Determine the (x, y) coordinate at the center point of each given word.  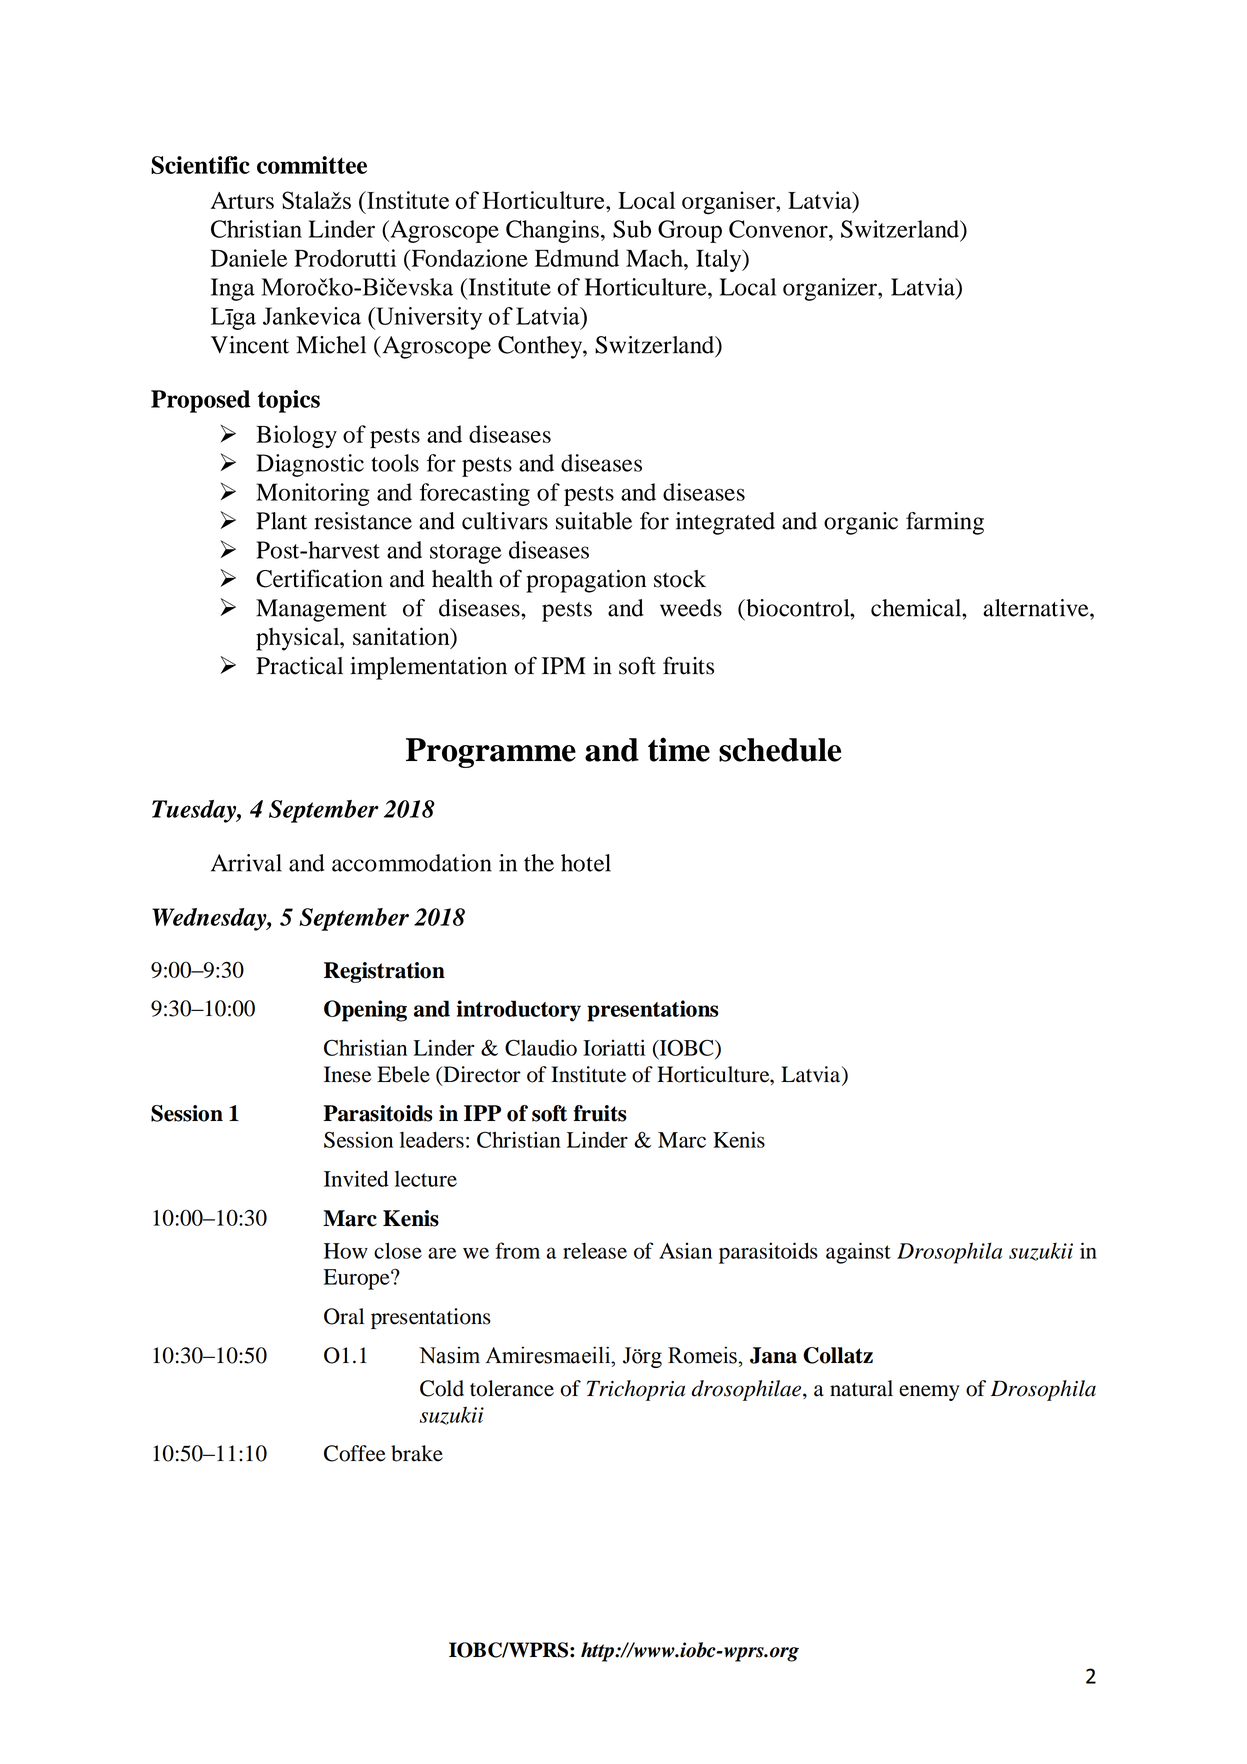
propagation (586, 581)
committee (312, 165)
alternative (1037, 608)
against (858, 1253)
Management (321, 610)
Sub (632, 229)
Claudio (541, 1047)
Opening (365, 1011)
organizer (831, 289)
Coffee (355, 1453)
